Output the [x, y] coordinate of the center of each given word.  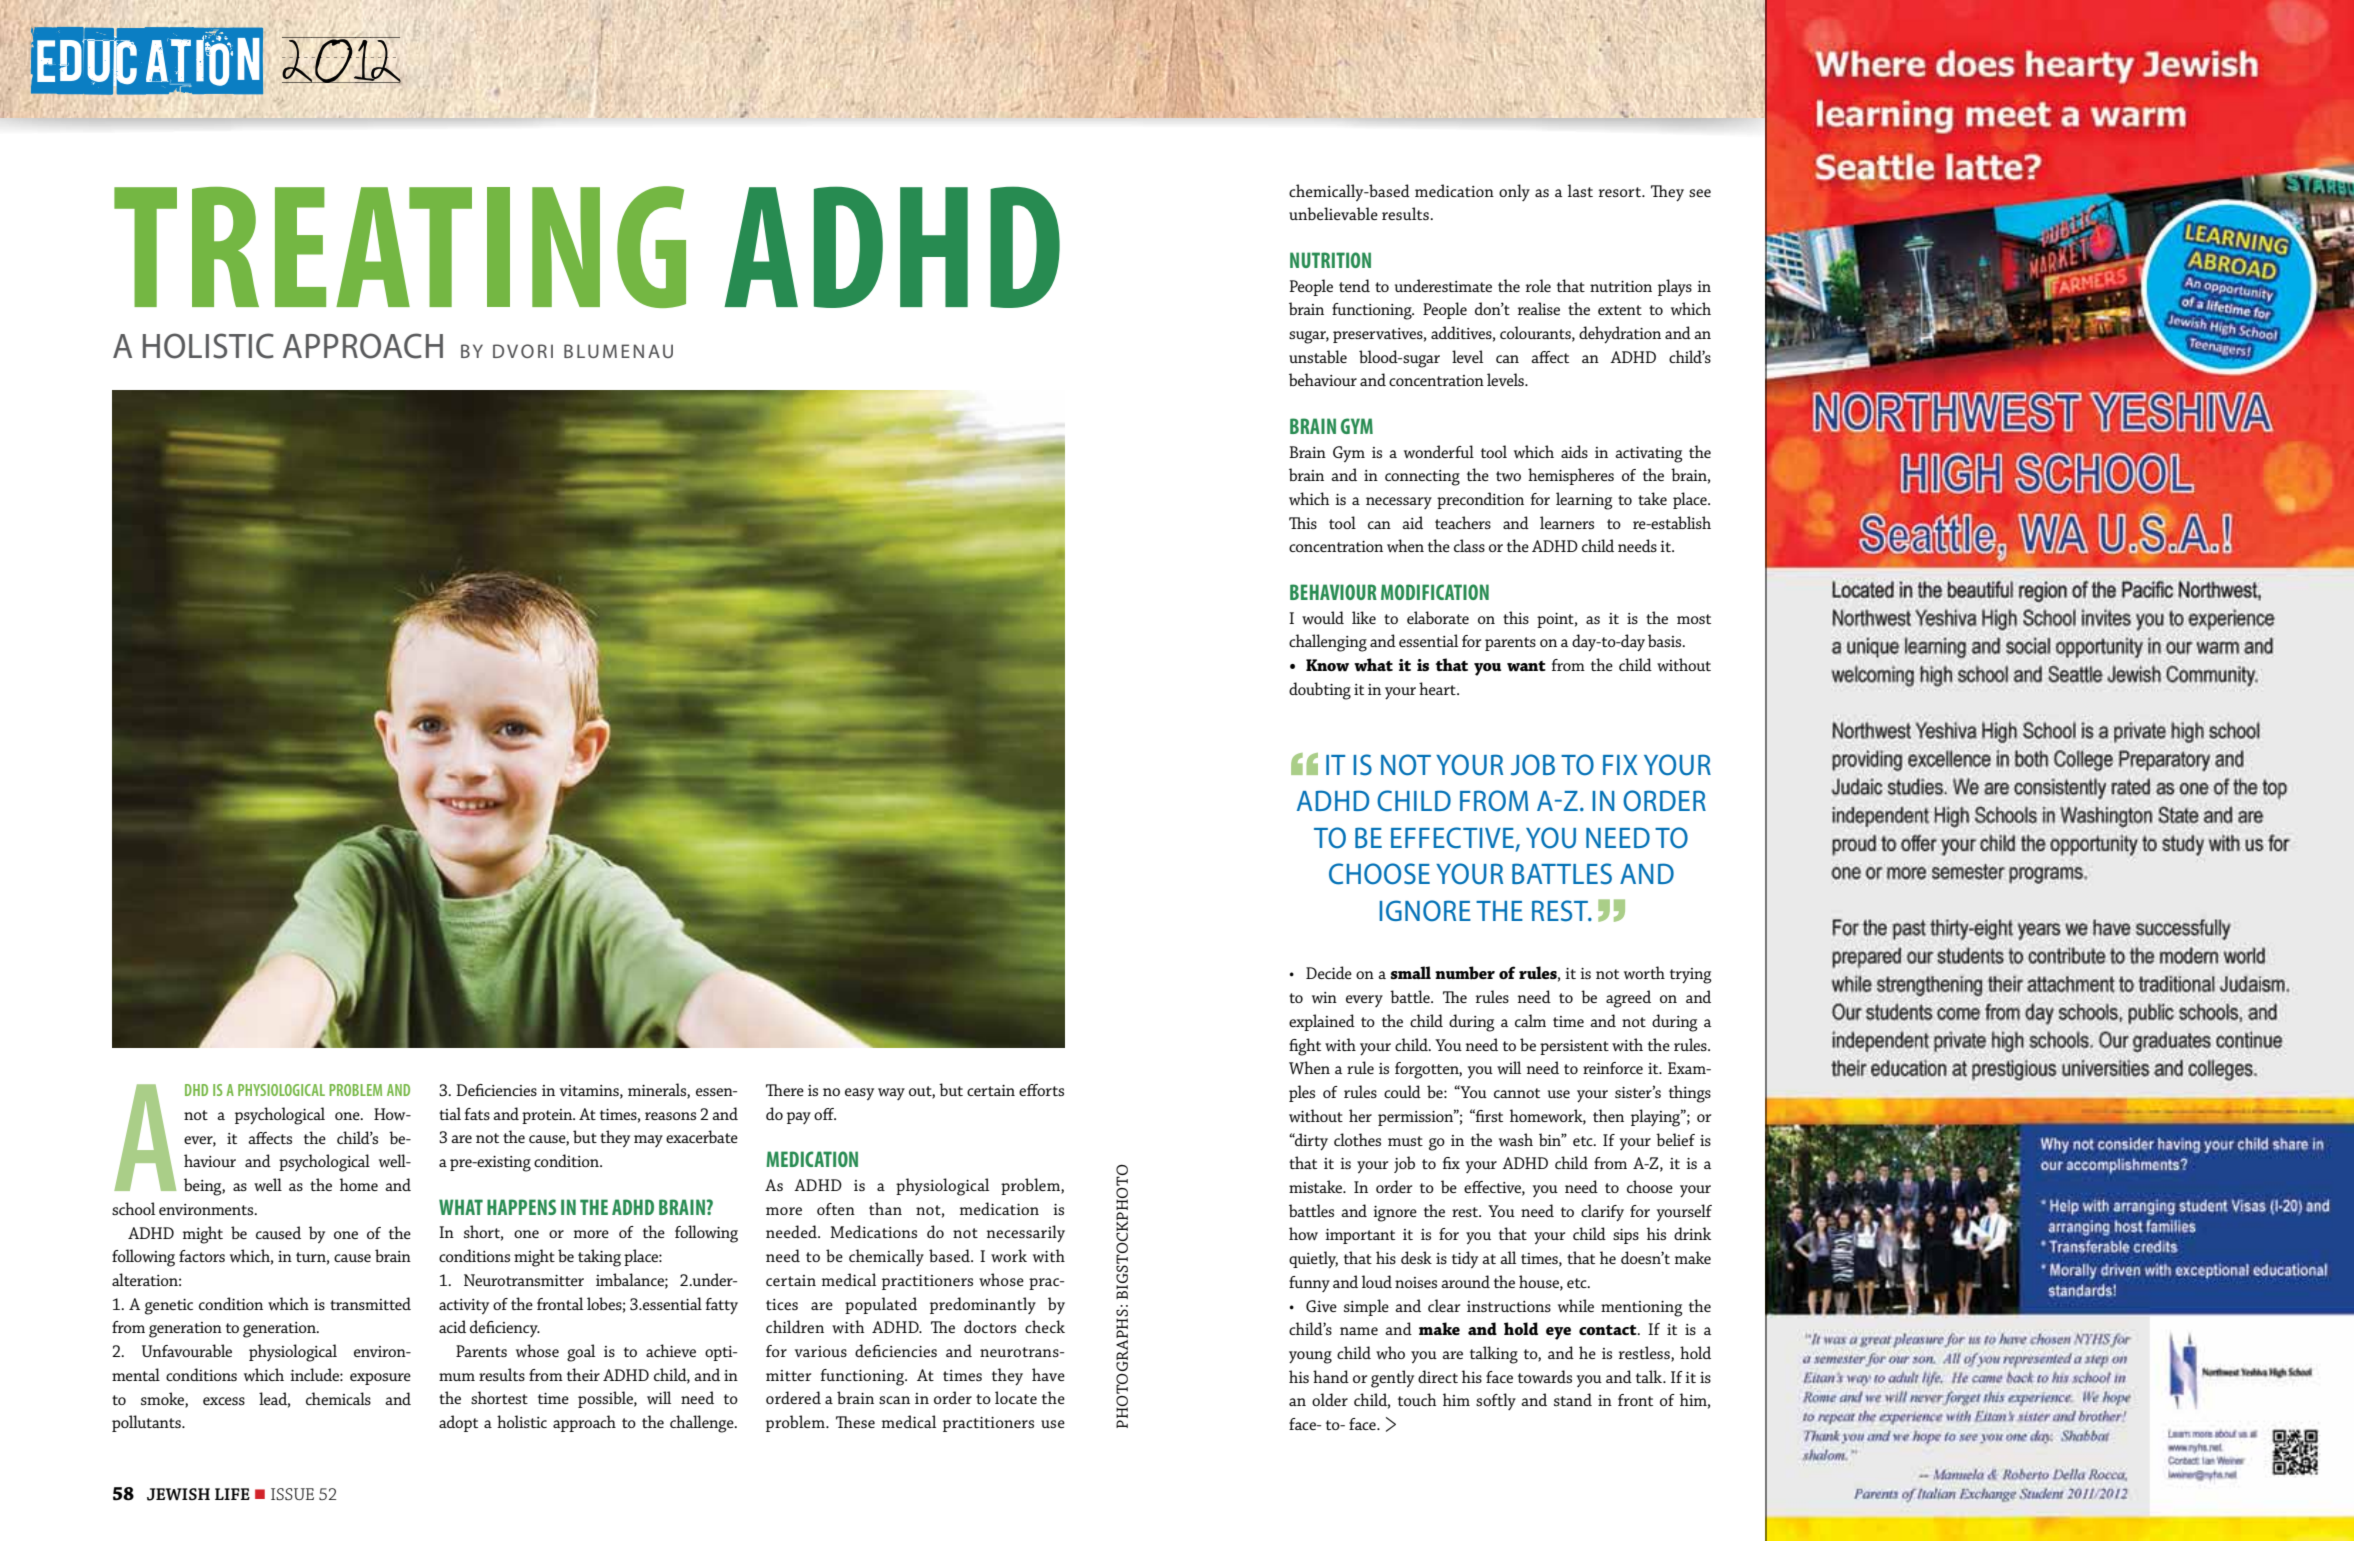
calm [1530, 1020]
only [1514, 192]
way [891, 1094]
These [855, 1422]
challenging [1328, 643]
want [1526, 666]
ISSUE [292, 1494]
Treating [400, 247]
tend [1354, 285]
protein [548, 1116]
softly [1496, 1401]
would [1323, 617]
